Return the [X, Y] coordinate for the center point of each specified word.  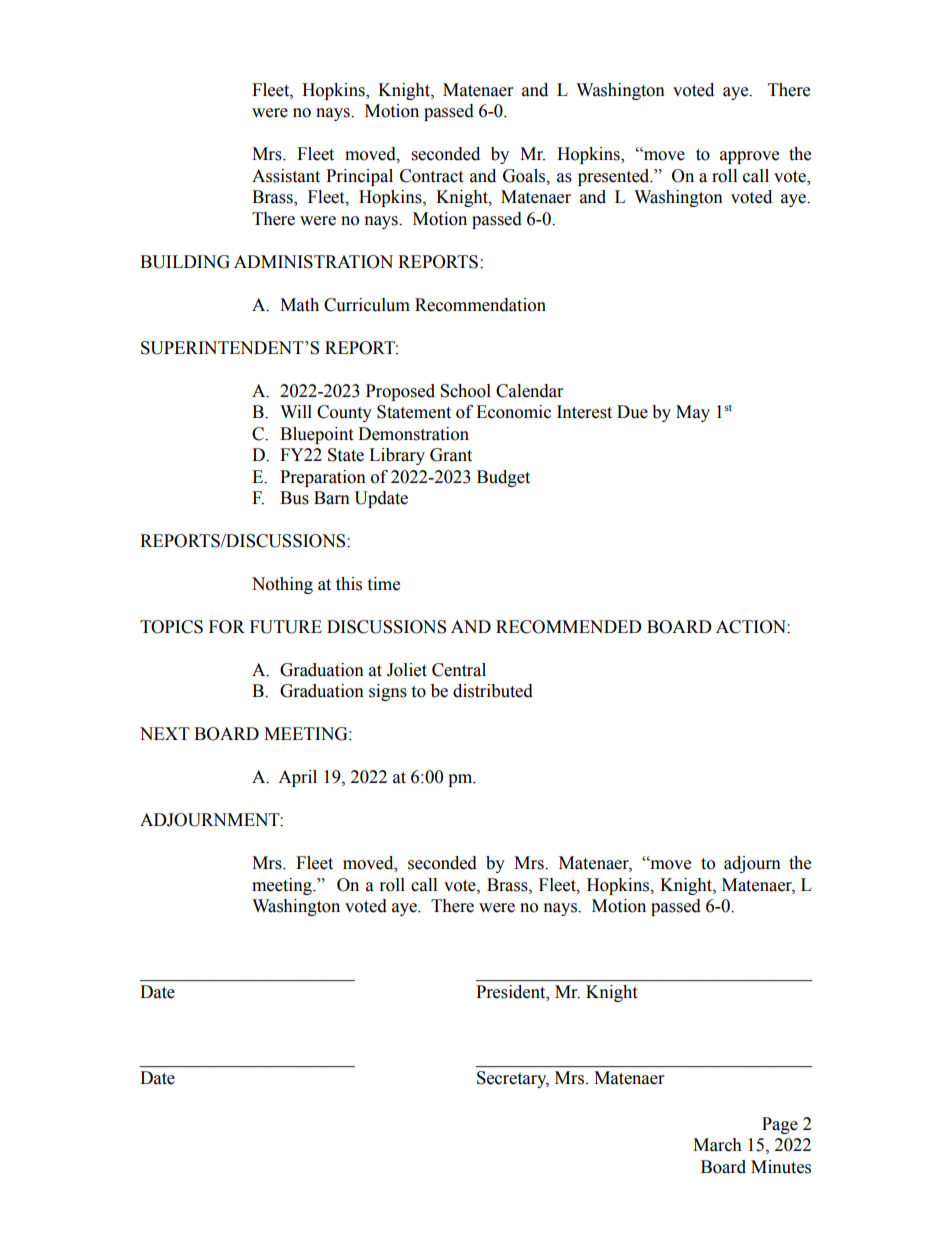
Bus [294, 498]
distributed [493, 691]
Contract [431, 176]
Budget [503, 478]
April [297, 778]
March [717, 1145]
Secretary [513, 1079]
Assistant [286, 176]
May [693, 413]
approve [749, 157]
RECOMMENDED [569, 627]
